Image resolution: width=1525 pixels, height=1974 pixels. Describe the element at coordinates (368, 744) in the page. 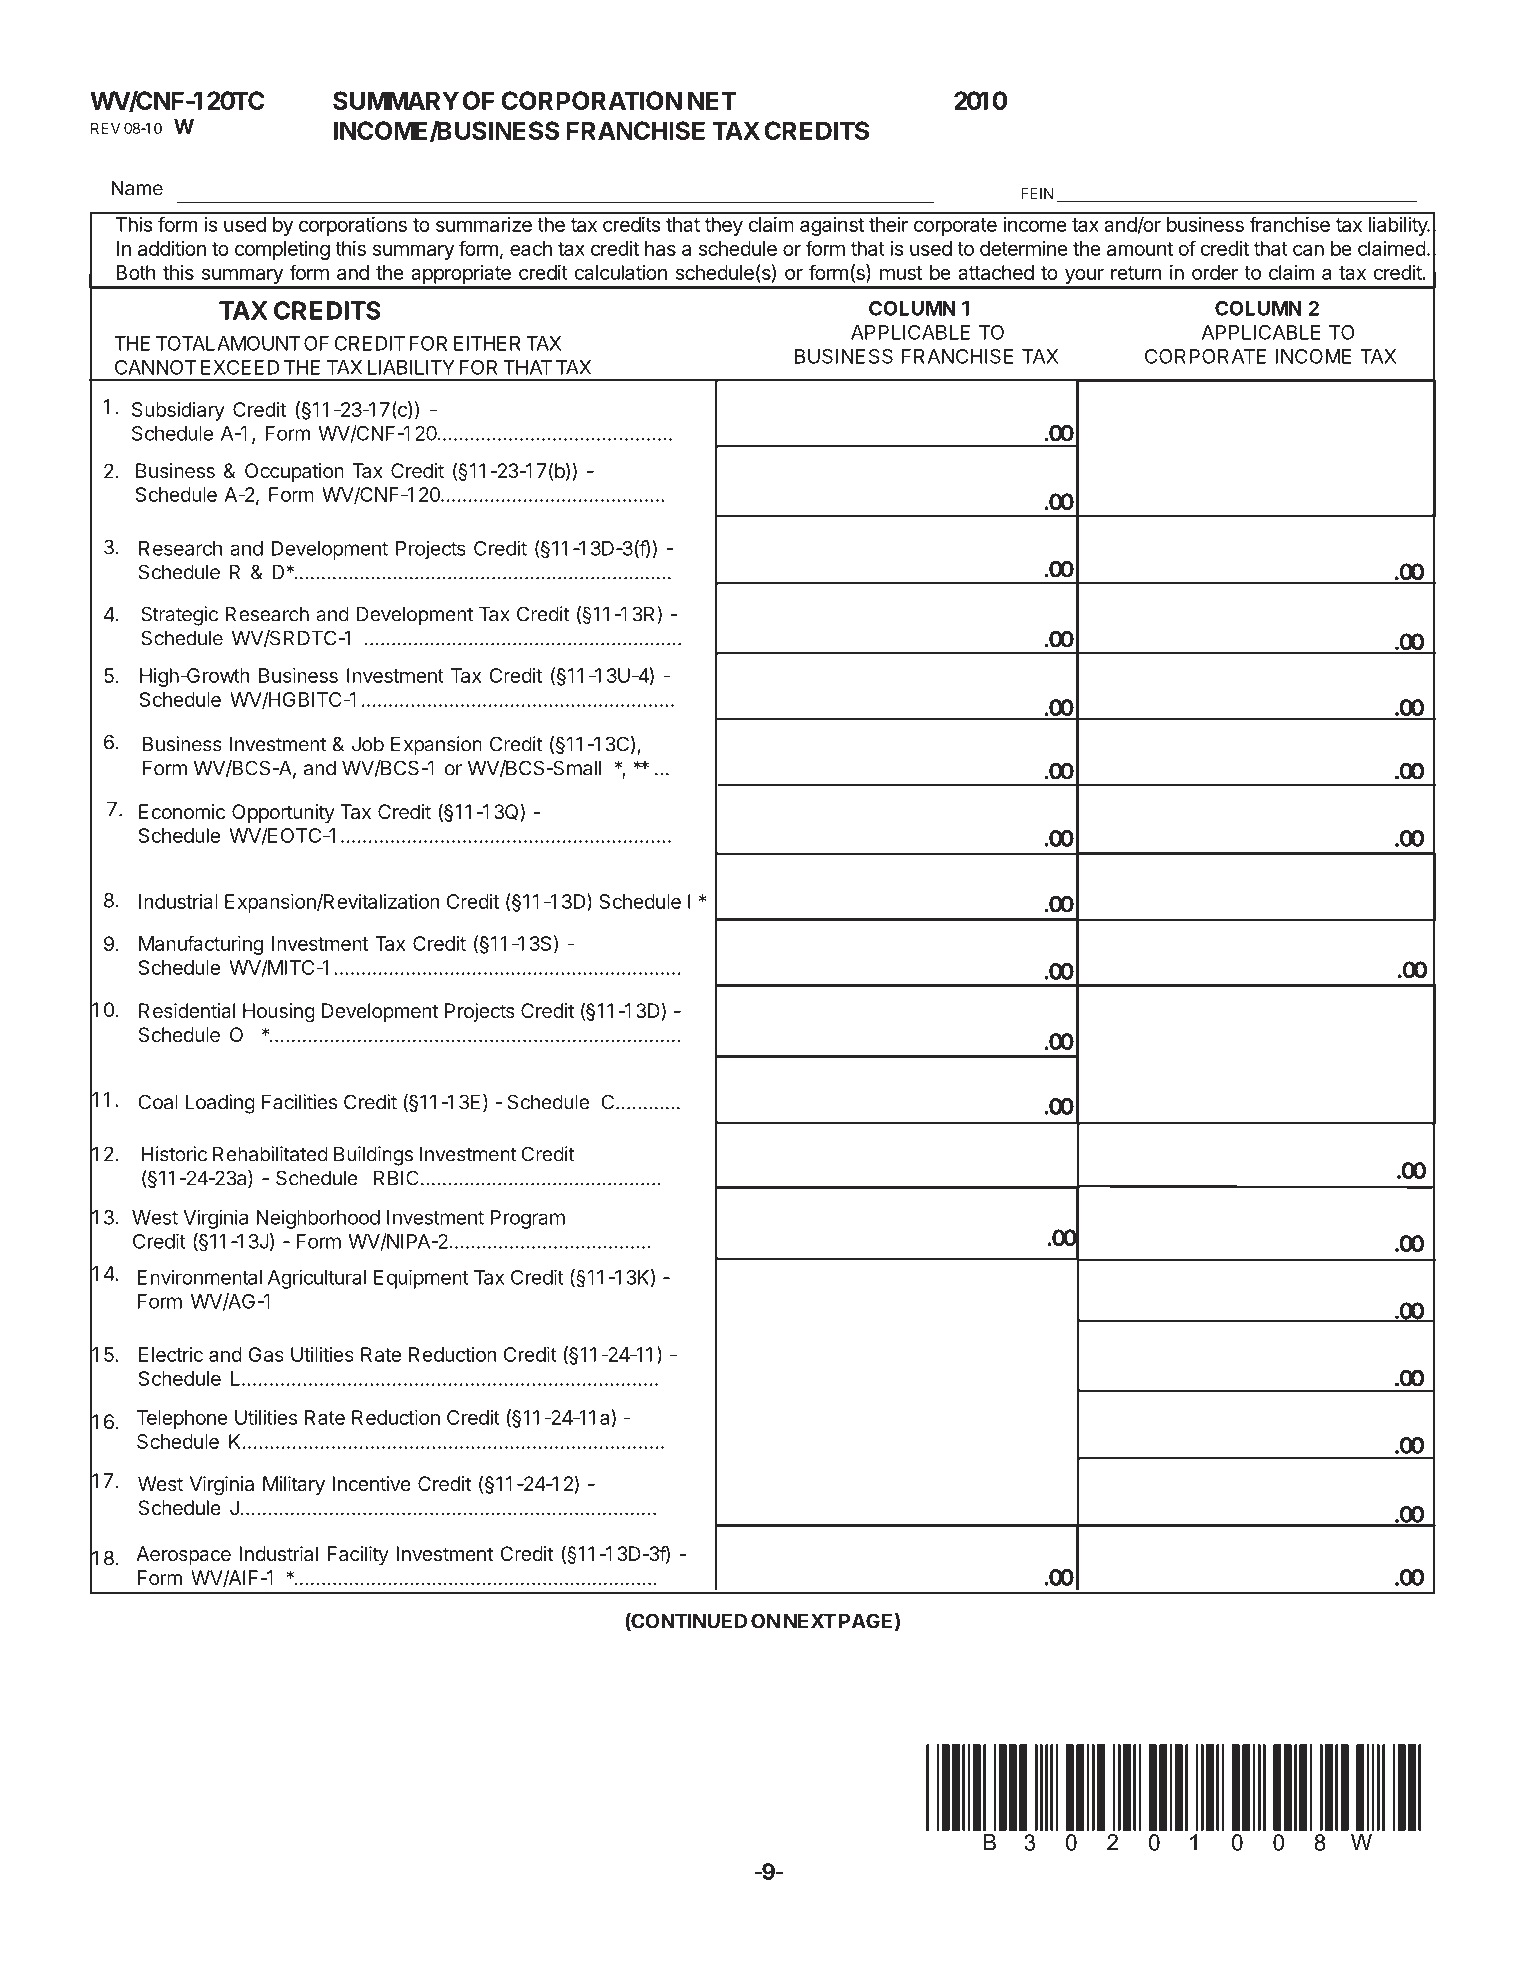

I see `Job` at that location.
